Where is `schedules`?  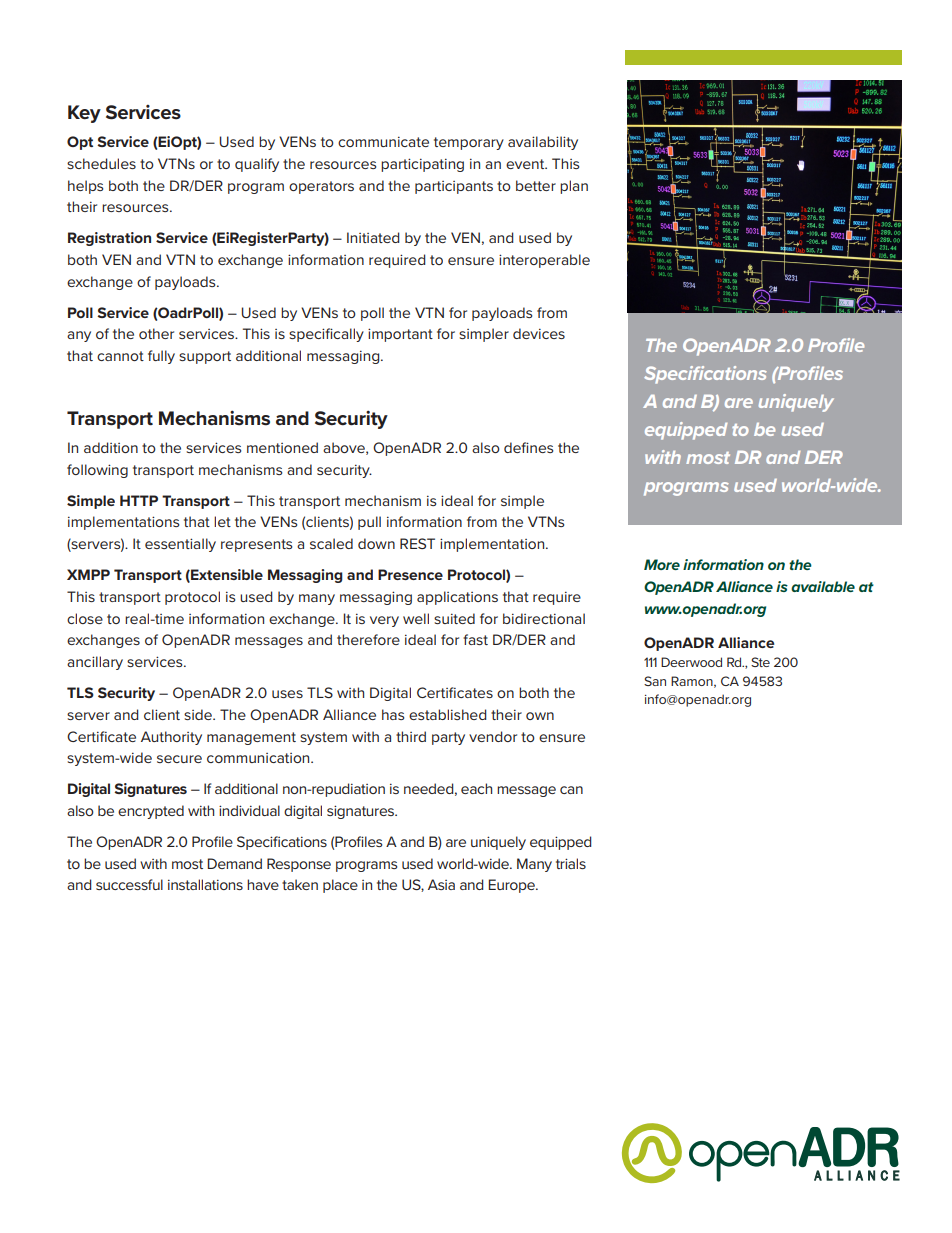
schedules is located at coordinates (101, 163).
